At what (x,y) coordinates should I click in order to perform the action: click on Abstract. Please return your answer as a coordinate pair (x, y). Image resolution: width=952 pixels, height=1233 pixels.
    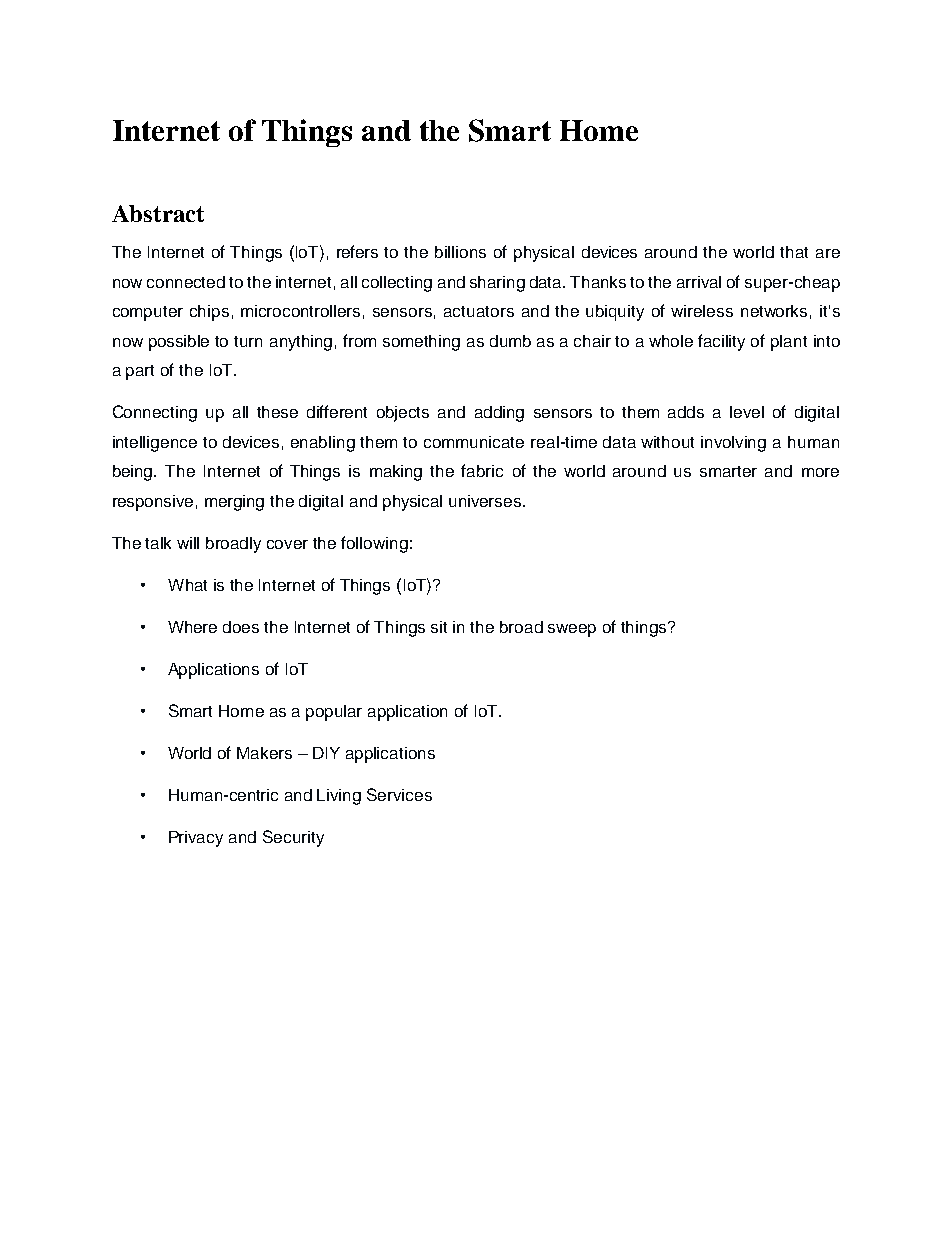
    Looking at the image, I should click on (158, 213).
